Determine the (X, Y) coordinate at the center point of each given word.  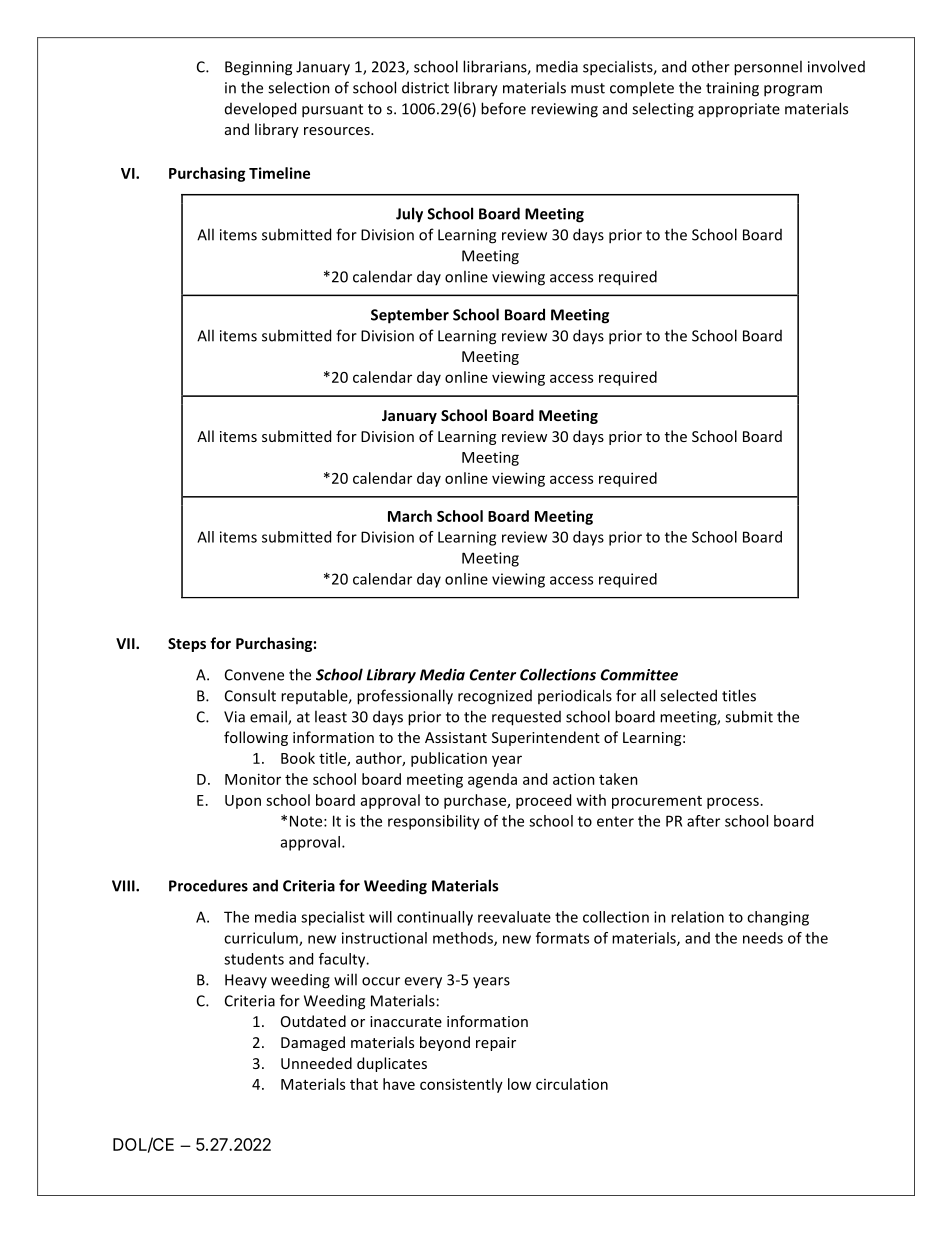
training (732, 89)
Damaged (313, 1043)
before (503, 108)
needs (763, 938)
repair (496, 1044)
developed (260, 110)
